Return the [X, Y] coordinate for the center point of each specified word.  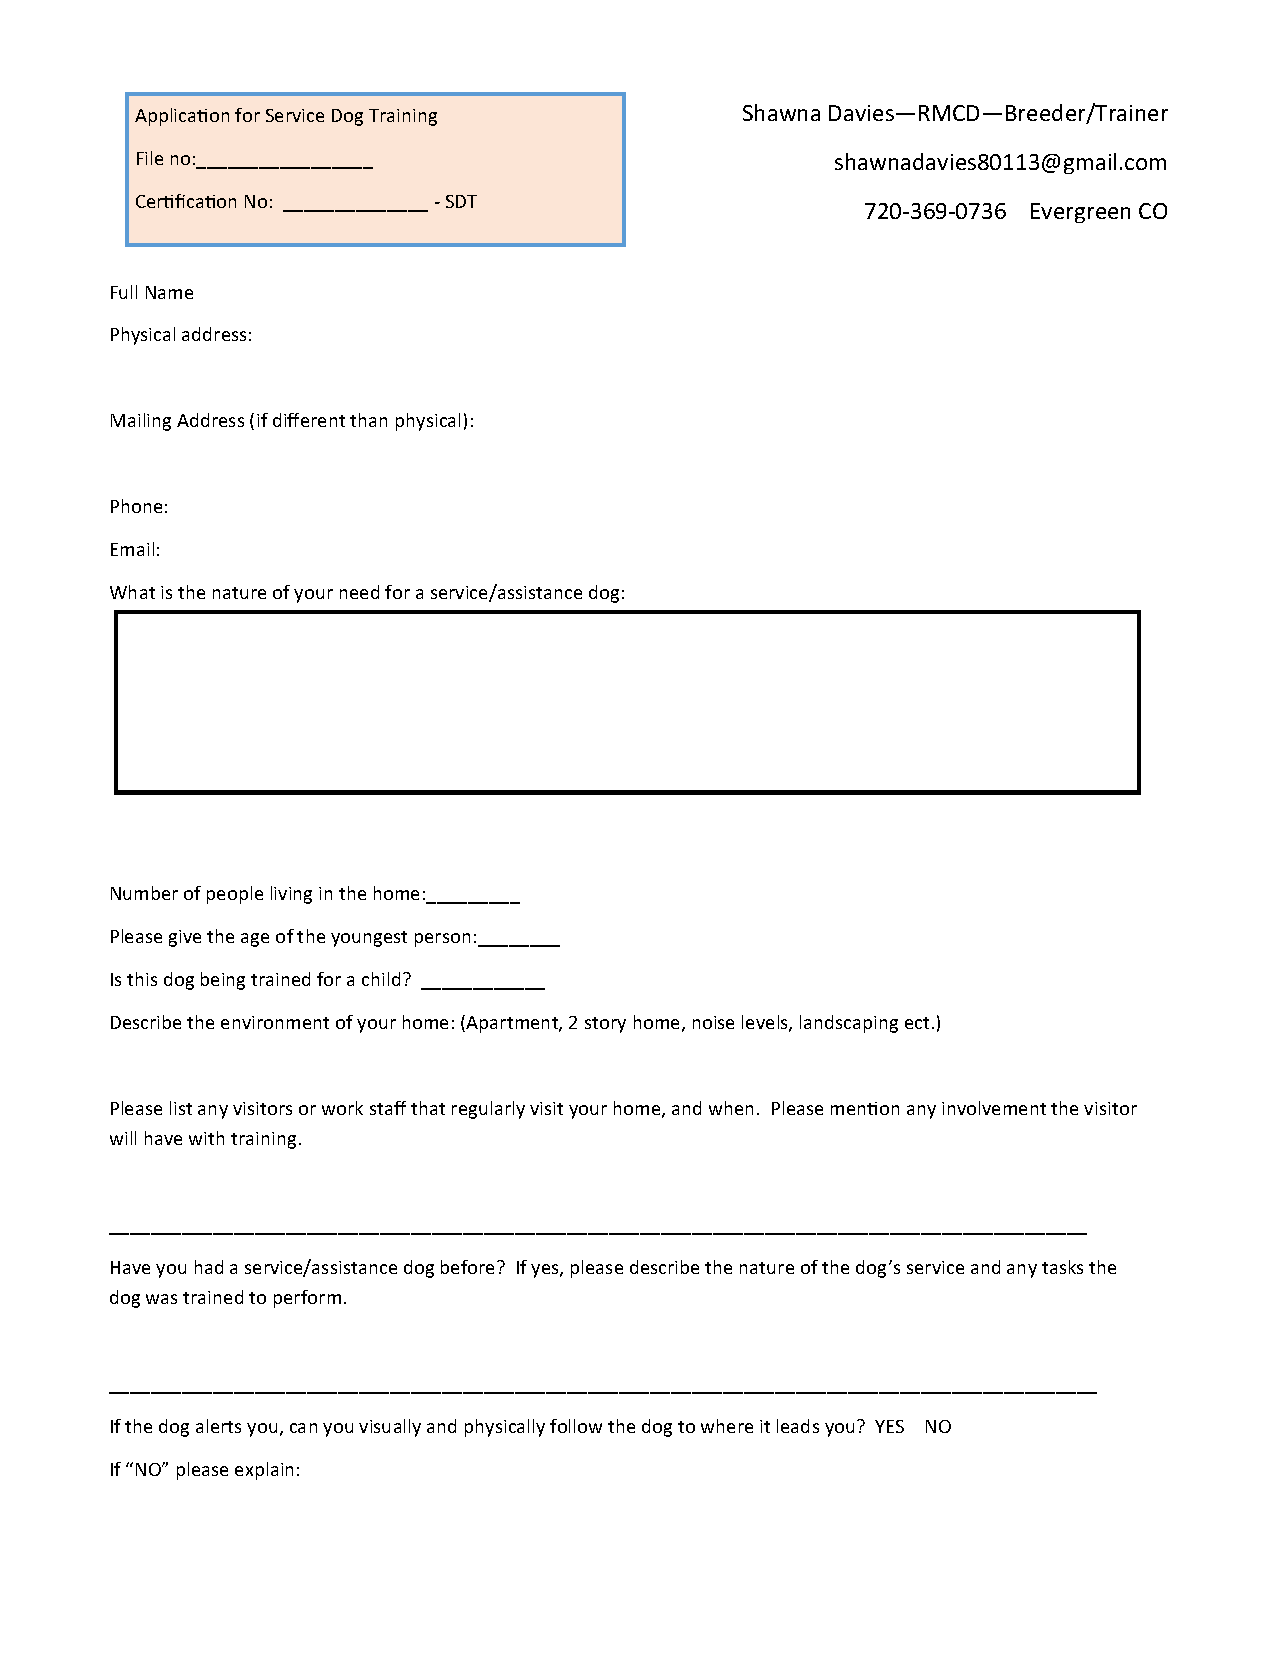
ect [917, 1023]
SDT [461, 201]
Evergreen [1080, 213]
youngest [369, 939]
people [235, 895]
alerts [218, 1426]
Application [182, 117]
